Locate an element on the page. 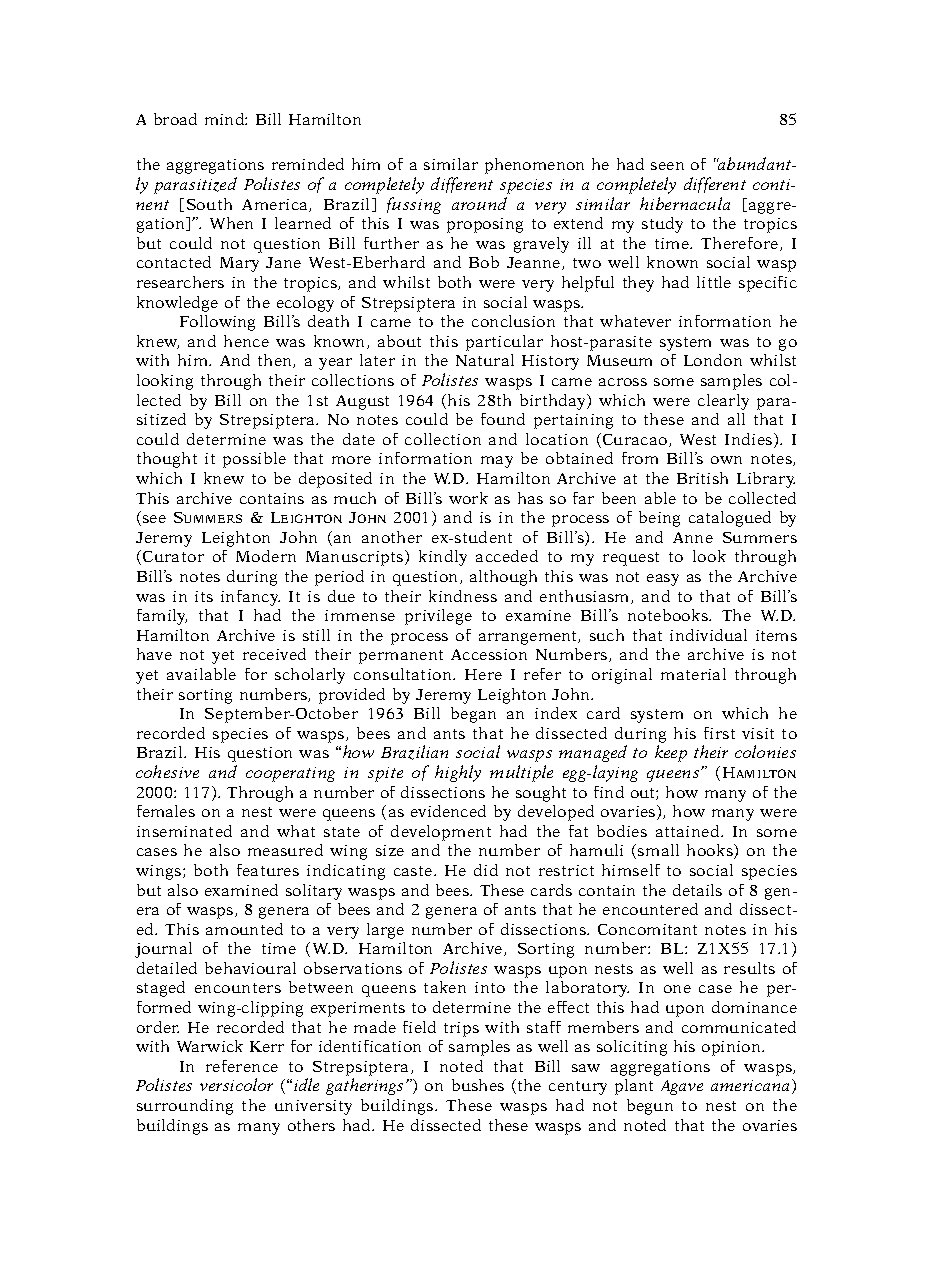 This document has height=1288, width=933. bushes is located at coordinates (478, 1085).
